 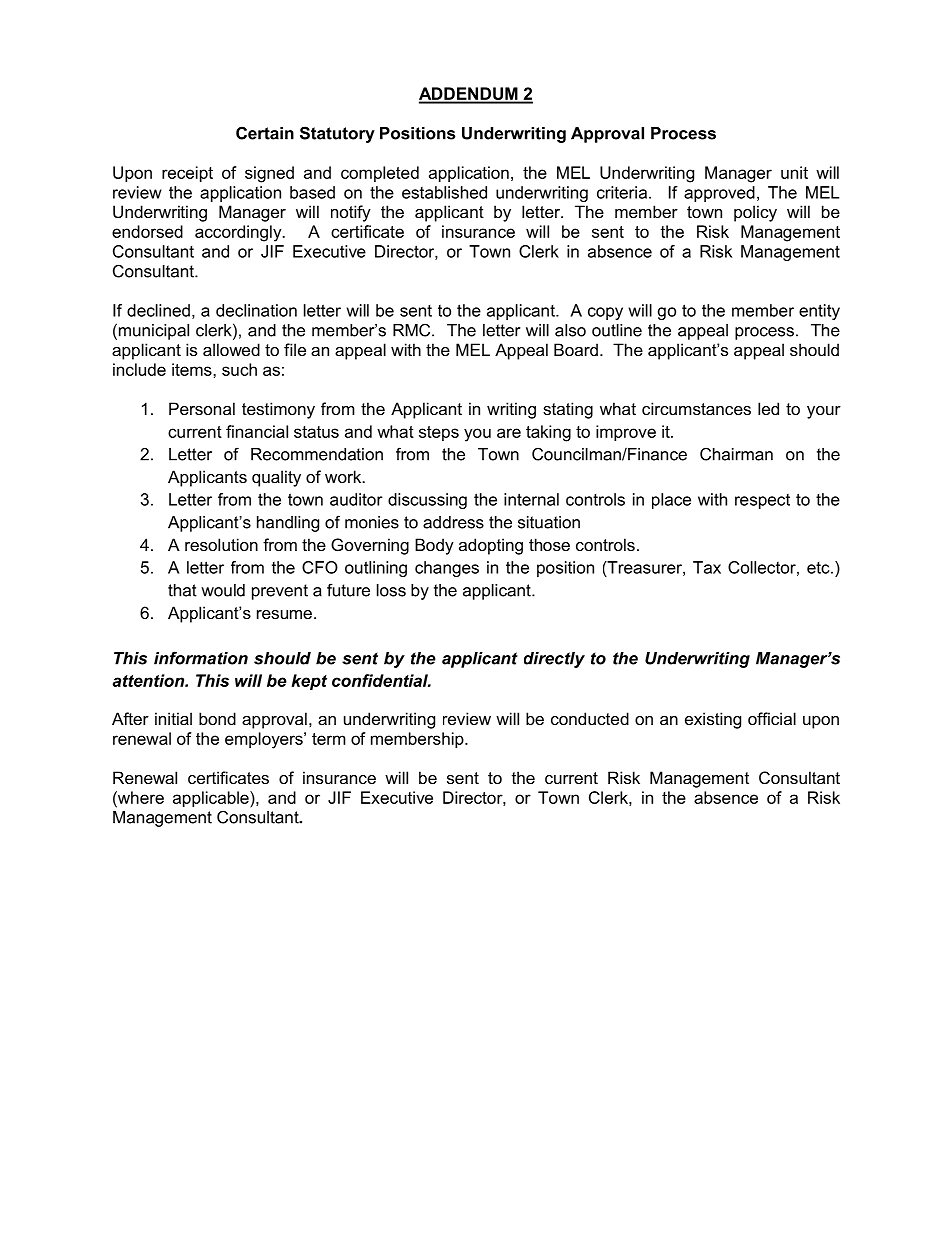 What do you see at coordinates (590, 718) in the screenshot?
I see `conducted` at bounding box center [590, 718].
